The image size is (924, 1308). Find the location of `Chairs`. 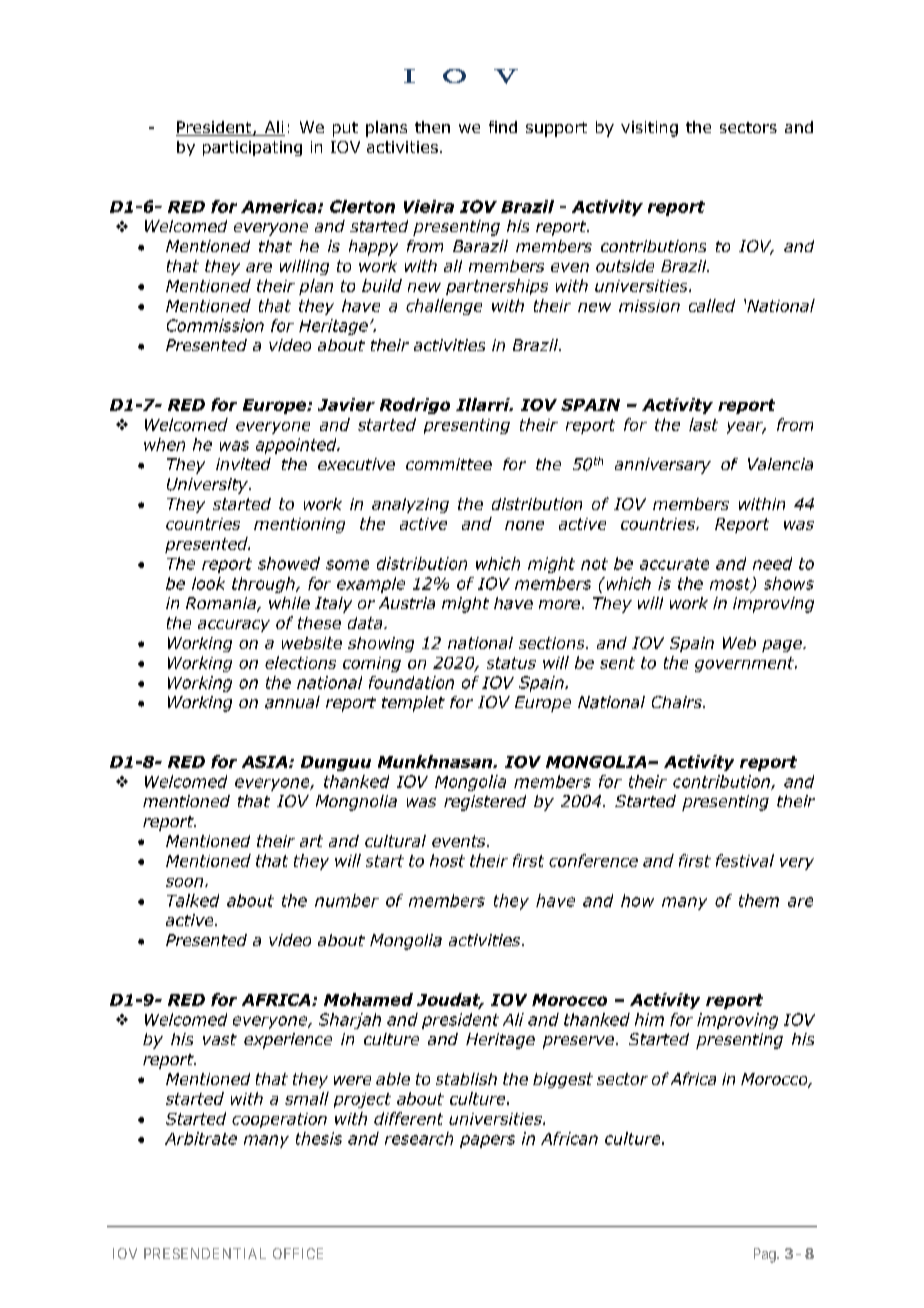

Chairs is located at coordinates (678, 702).
